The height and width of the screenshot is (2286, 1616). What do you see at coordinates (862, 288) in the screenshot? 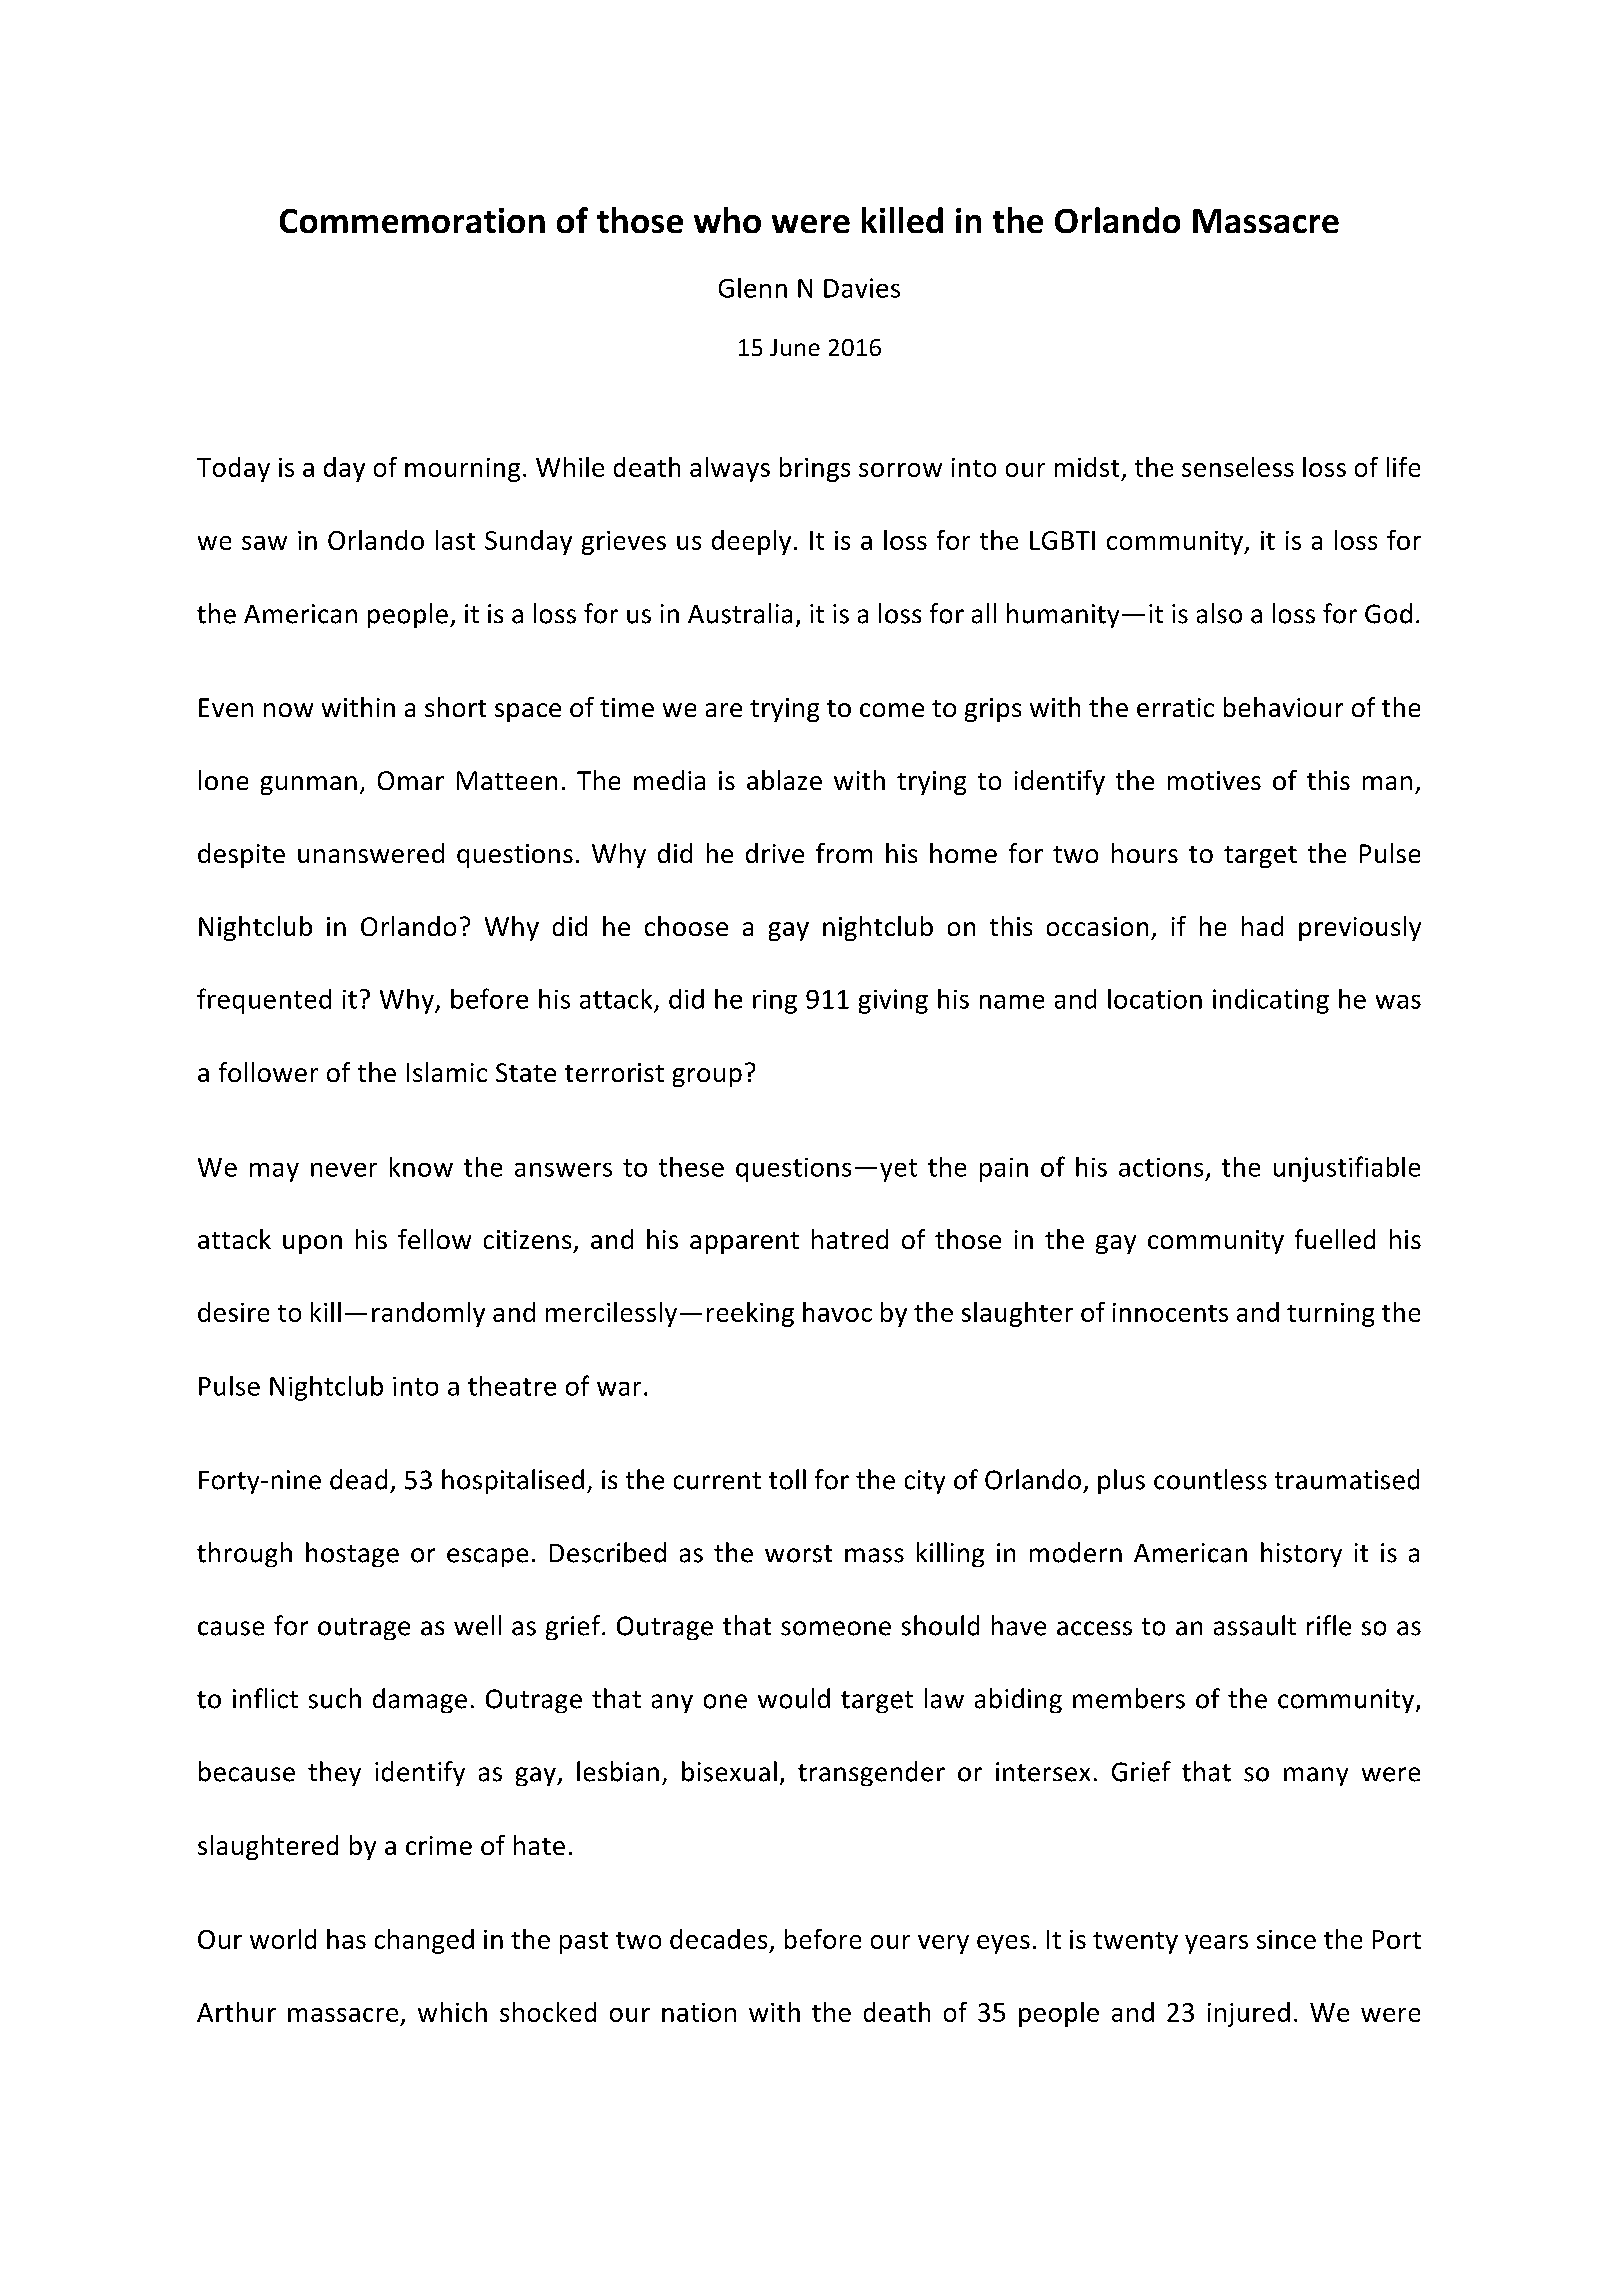
I see `Davies` at bounding box center [862, 288].
